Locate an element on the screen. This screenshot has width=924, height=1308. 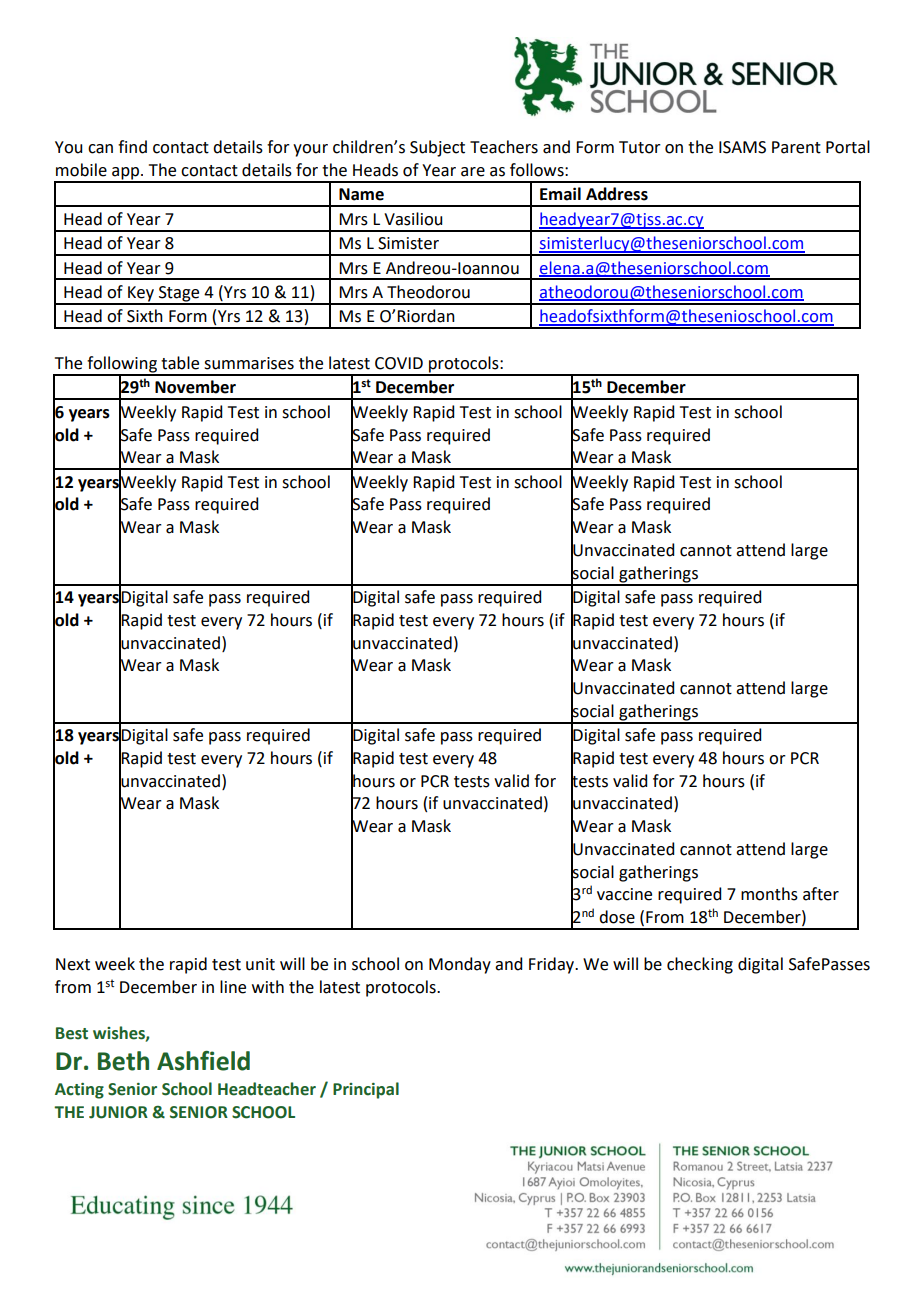
Beth is located at coordinates (123, 1061).
